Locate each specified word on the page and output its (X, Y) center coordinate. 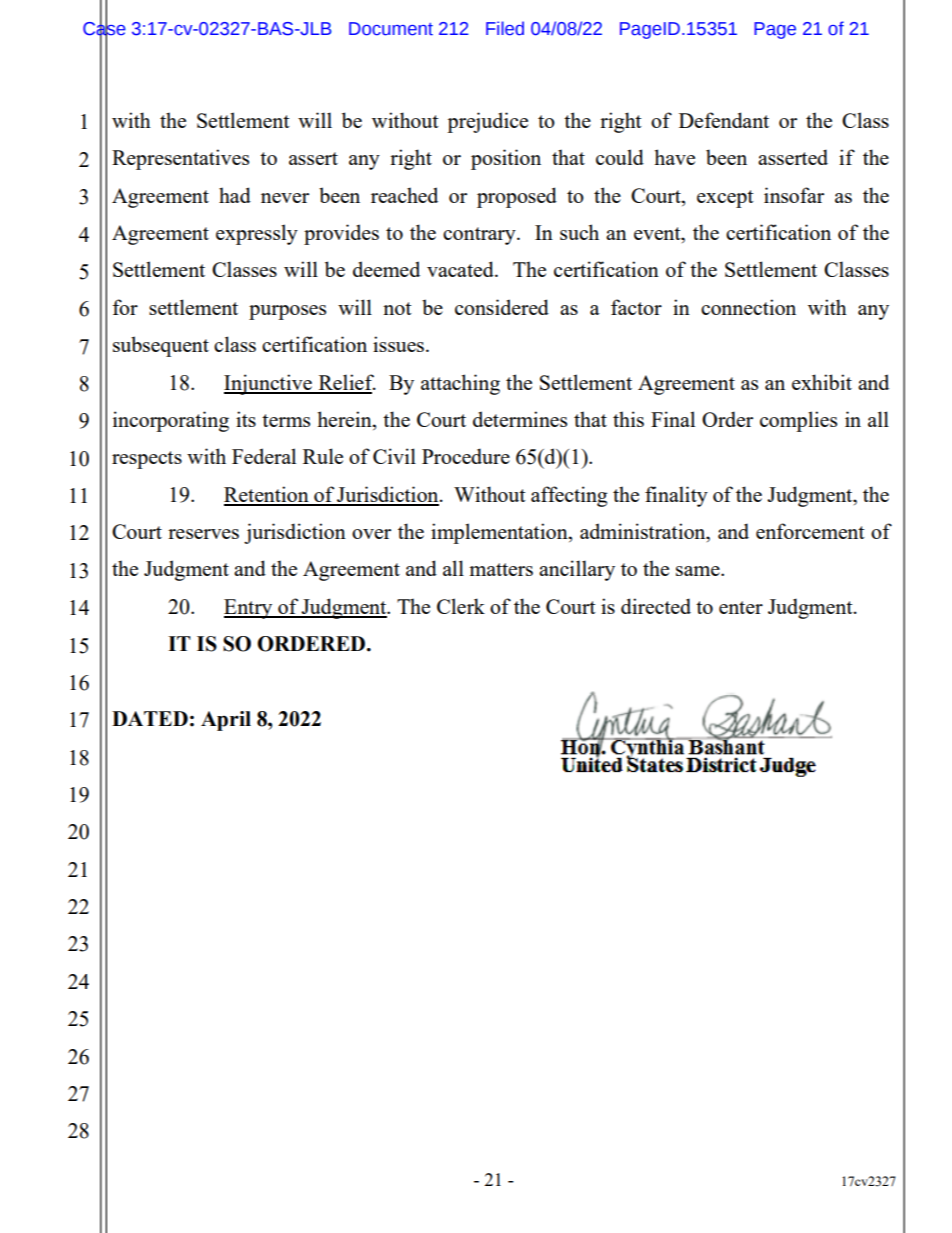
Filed (505, 28)
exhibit (822, 382)
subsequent (161, 346)
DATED (150, 718)
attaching (460, 384)
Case (104, 28)
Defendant (724, 120)
